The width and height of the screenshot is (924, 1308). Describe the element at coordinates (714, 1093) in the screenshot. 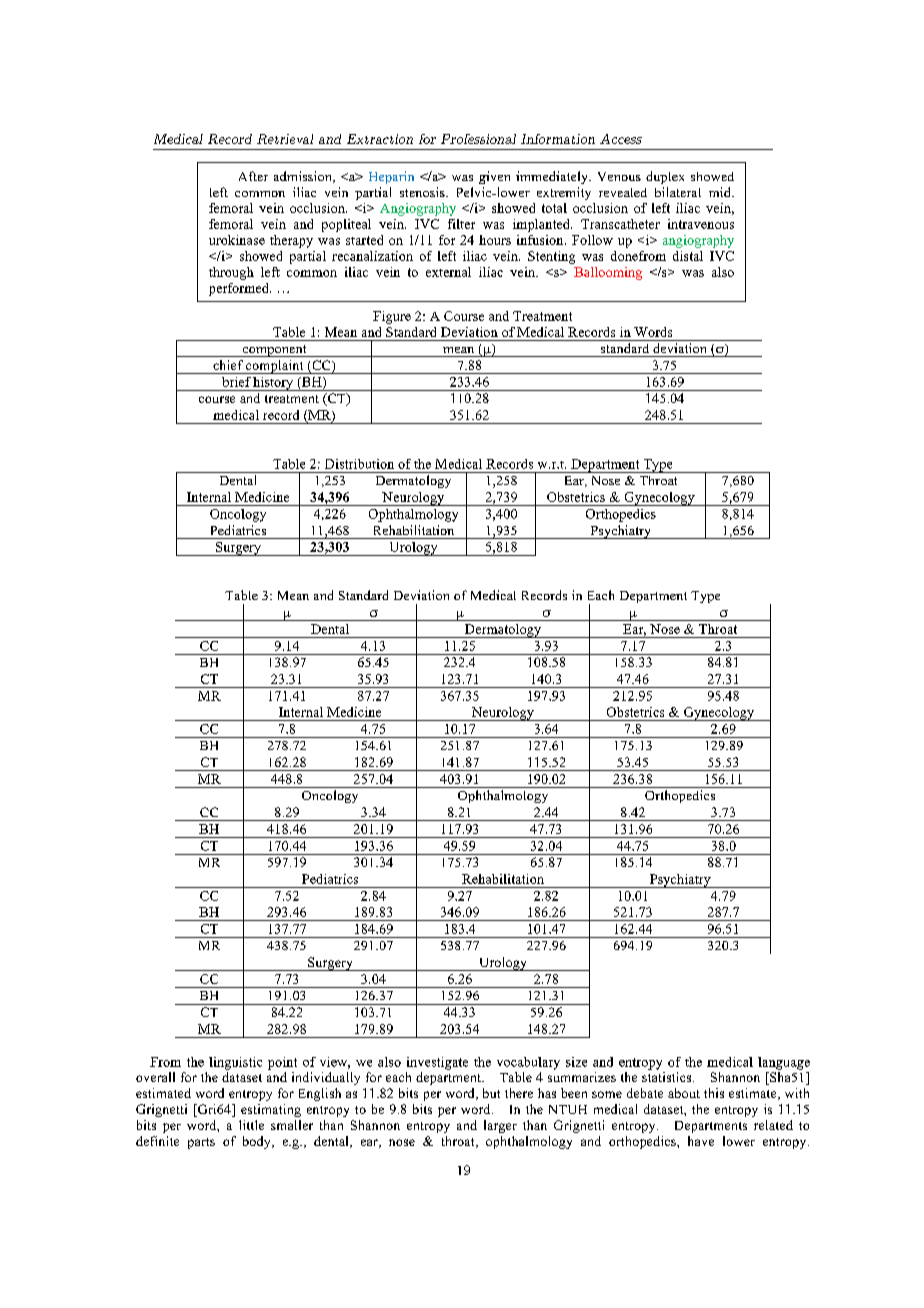

I see `this` at that location.
